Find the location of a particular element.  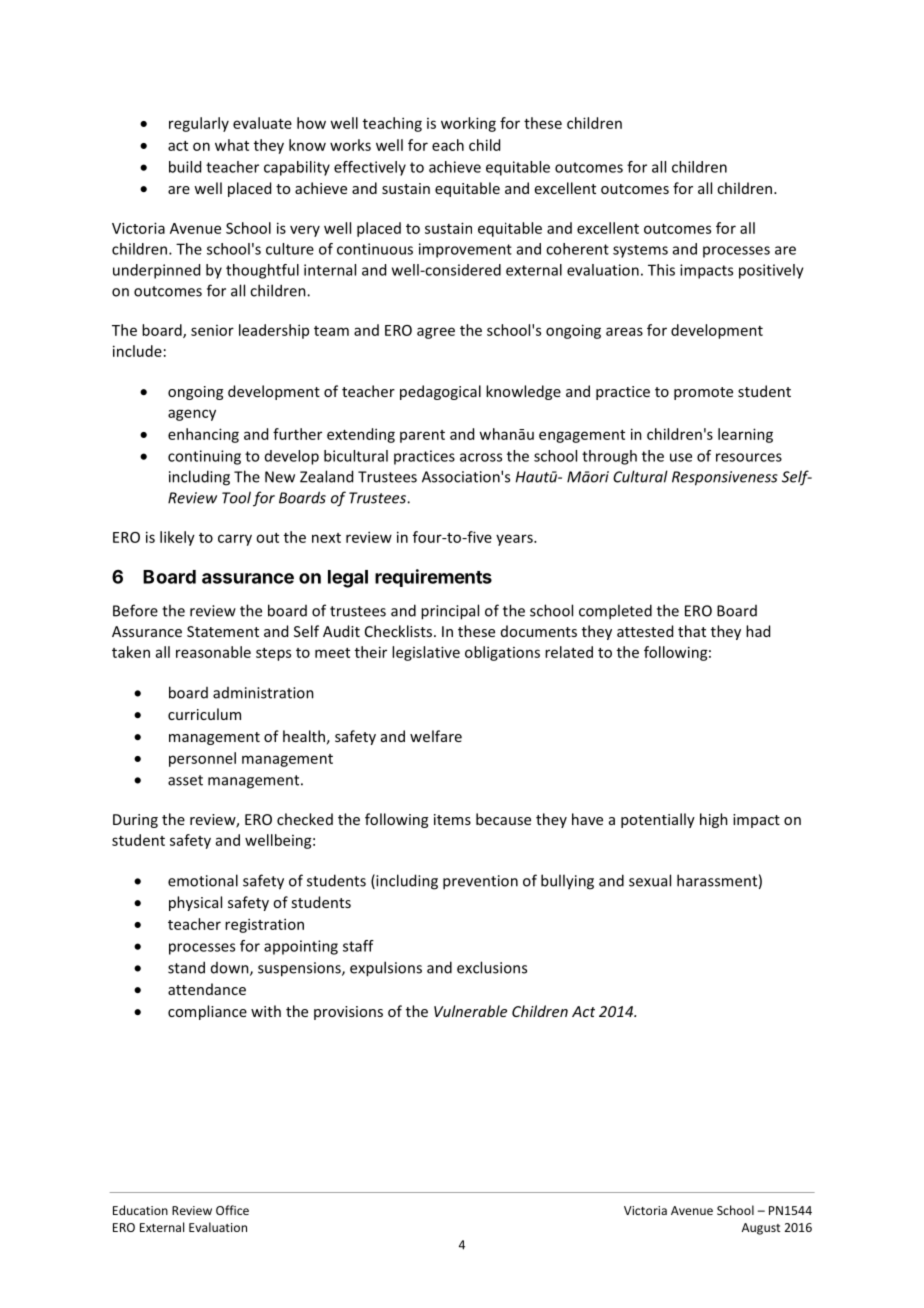

reasonable is located at coordinates (213, 652).
